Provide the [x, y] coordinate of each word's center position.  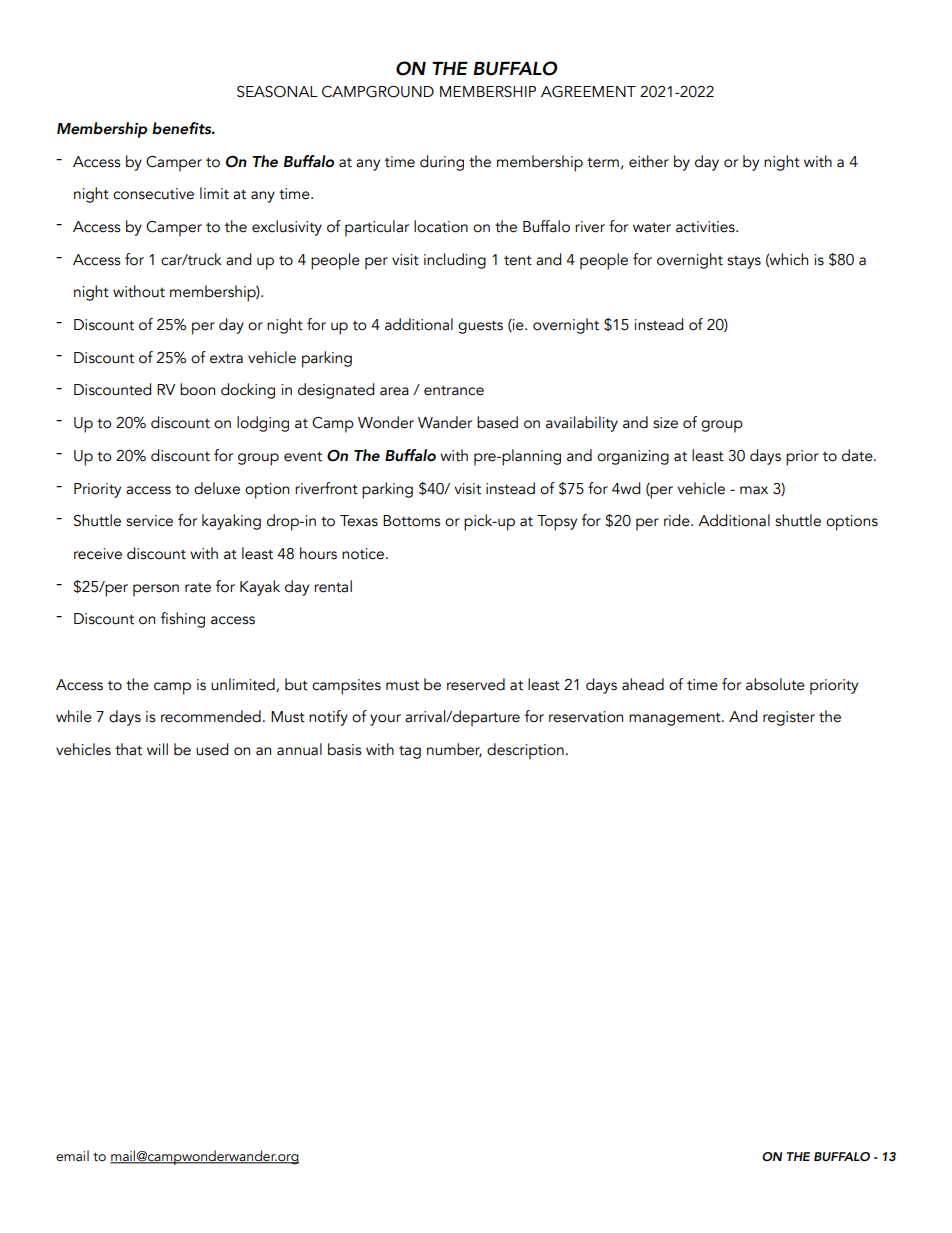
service [149, 521]
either [649, 161]
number [454, 750]
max [754, 490]
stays [744, 262]
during [442, 163]
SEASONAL [277, 92]
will [157, 749]
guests [480, 327]
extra [226, 358]
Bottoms [412, 521]
